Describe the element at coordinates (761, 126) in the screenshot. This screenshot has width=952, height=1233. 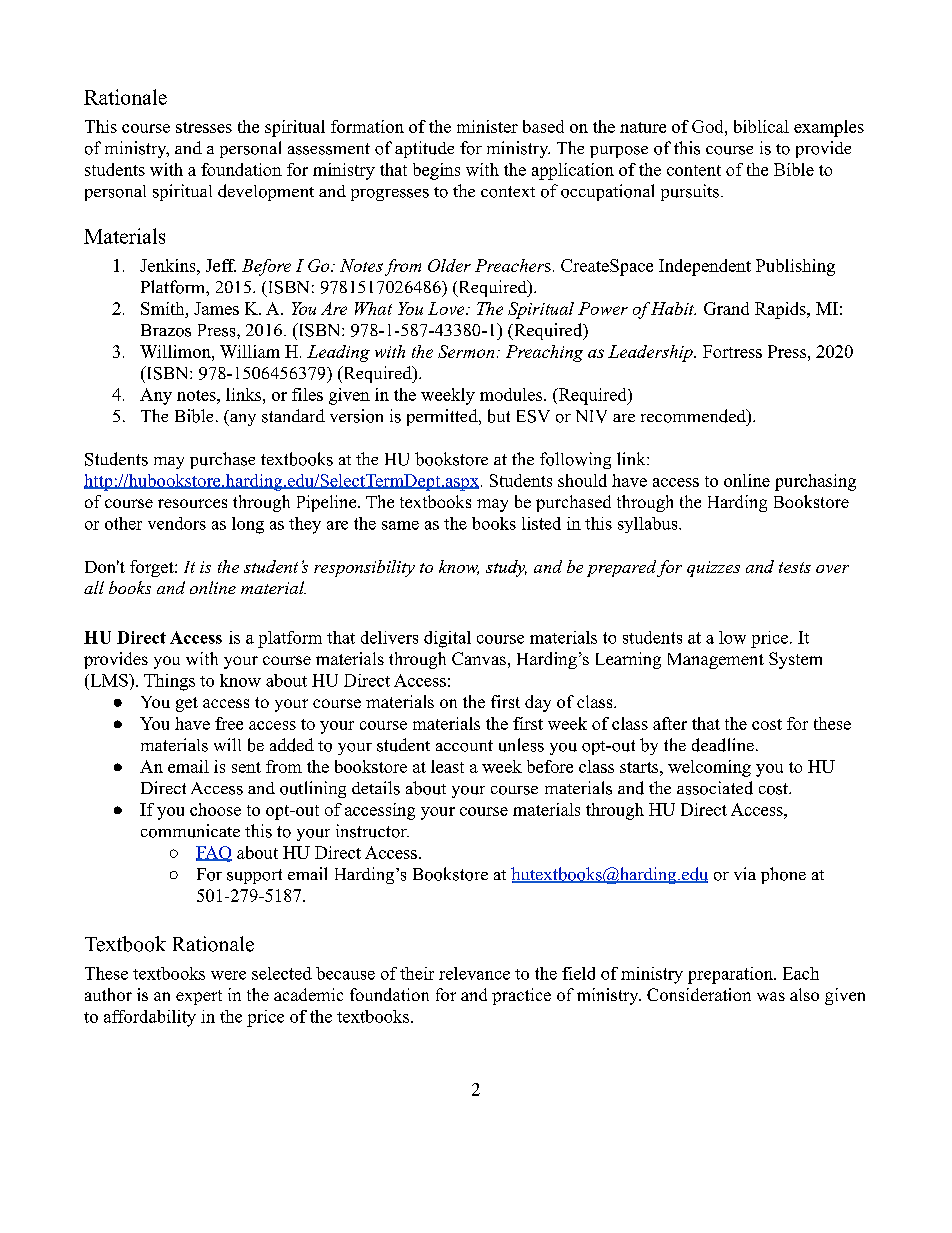
I see `biblical` at that location.
